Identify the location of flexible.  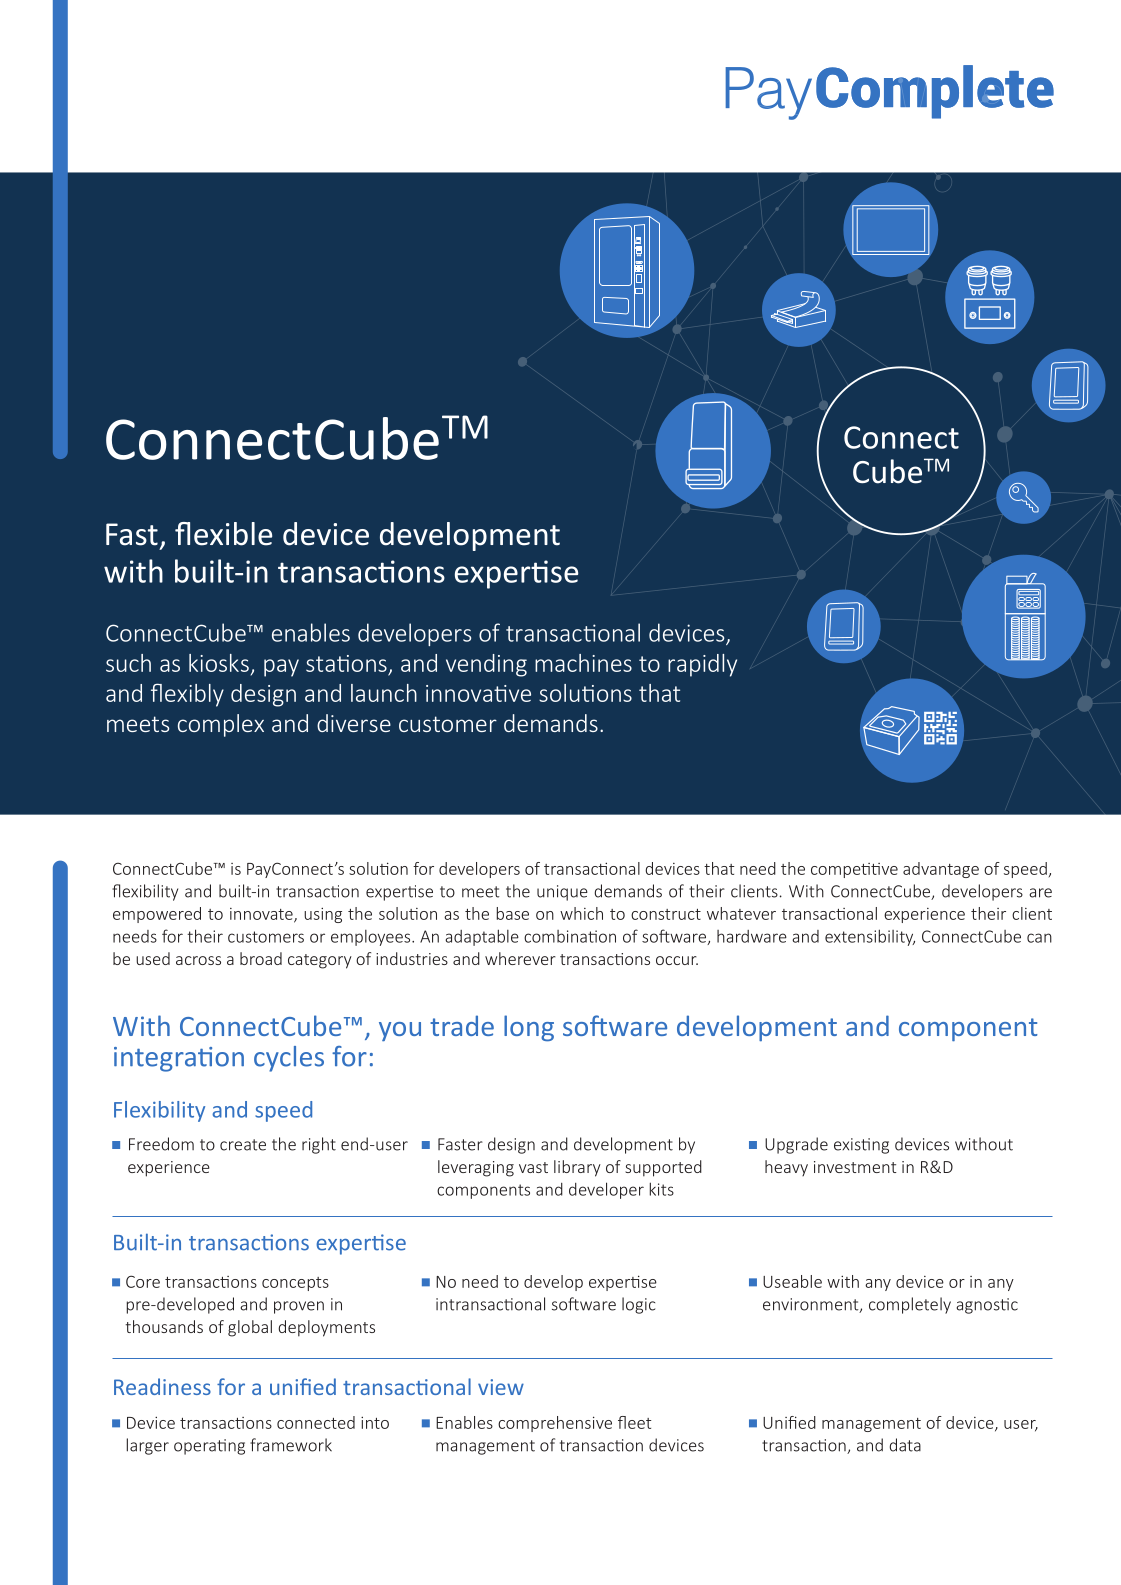
(223, 534).
